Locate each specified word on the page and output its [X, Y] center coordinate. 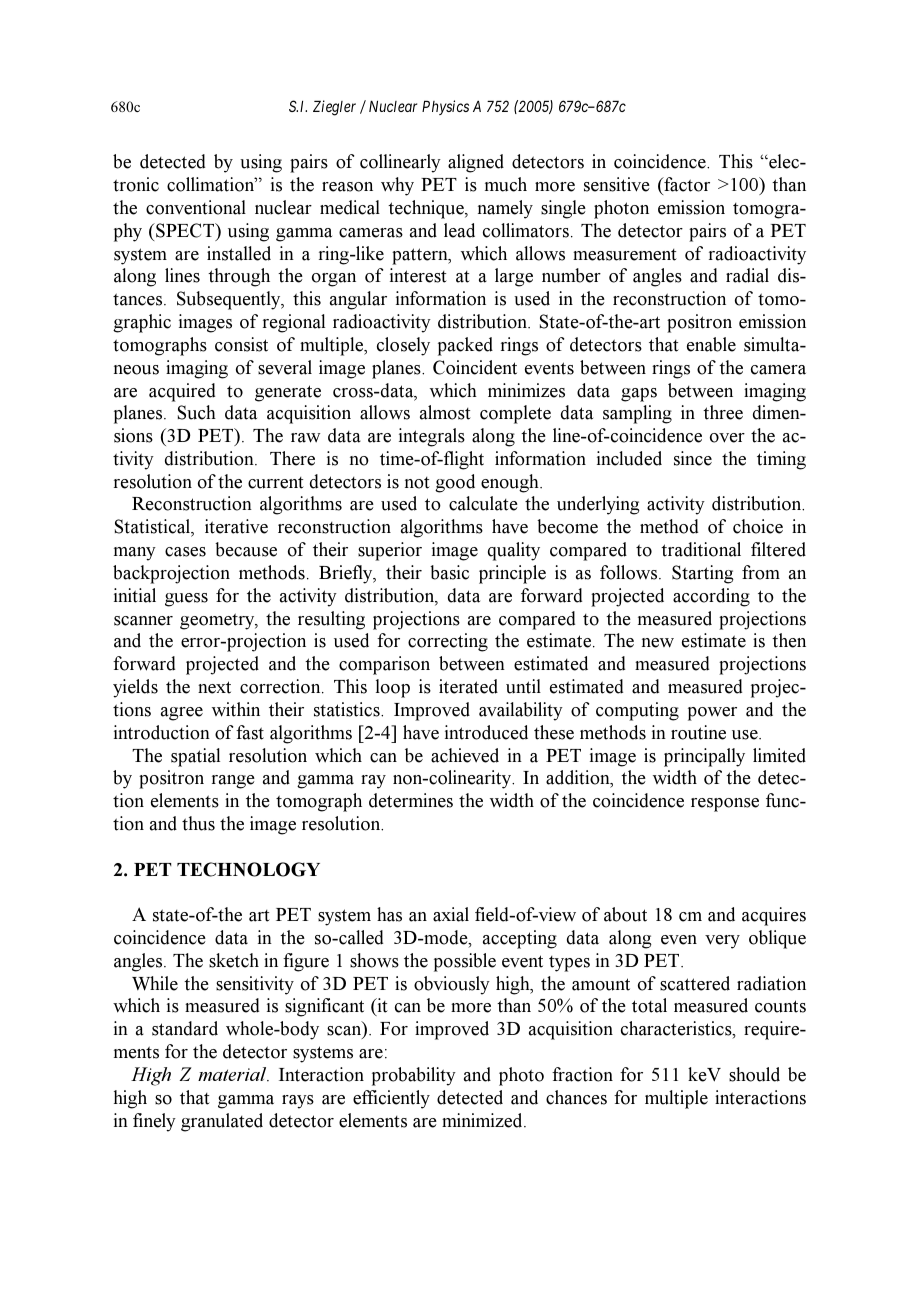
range [233, 782]
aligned [476, 163]
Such [197, 412]
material [233, 1074]
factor [686, 184]
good [455, 483]
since [693, 458]
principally [704, 757]
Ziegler [334, 108]
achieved [465, 755]
